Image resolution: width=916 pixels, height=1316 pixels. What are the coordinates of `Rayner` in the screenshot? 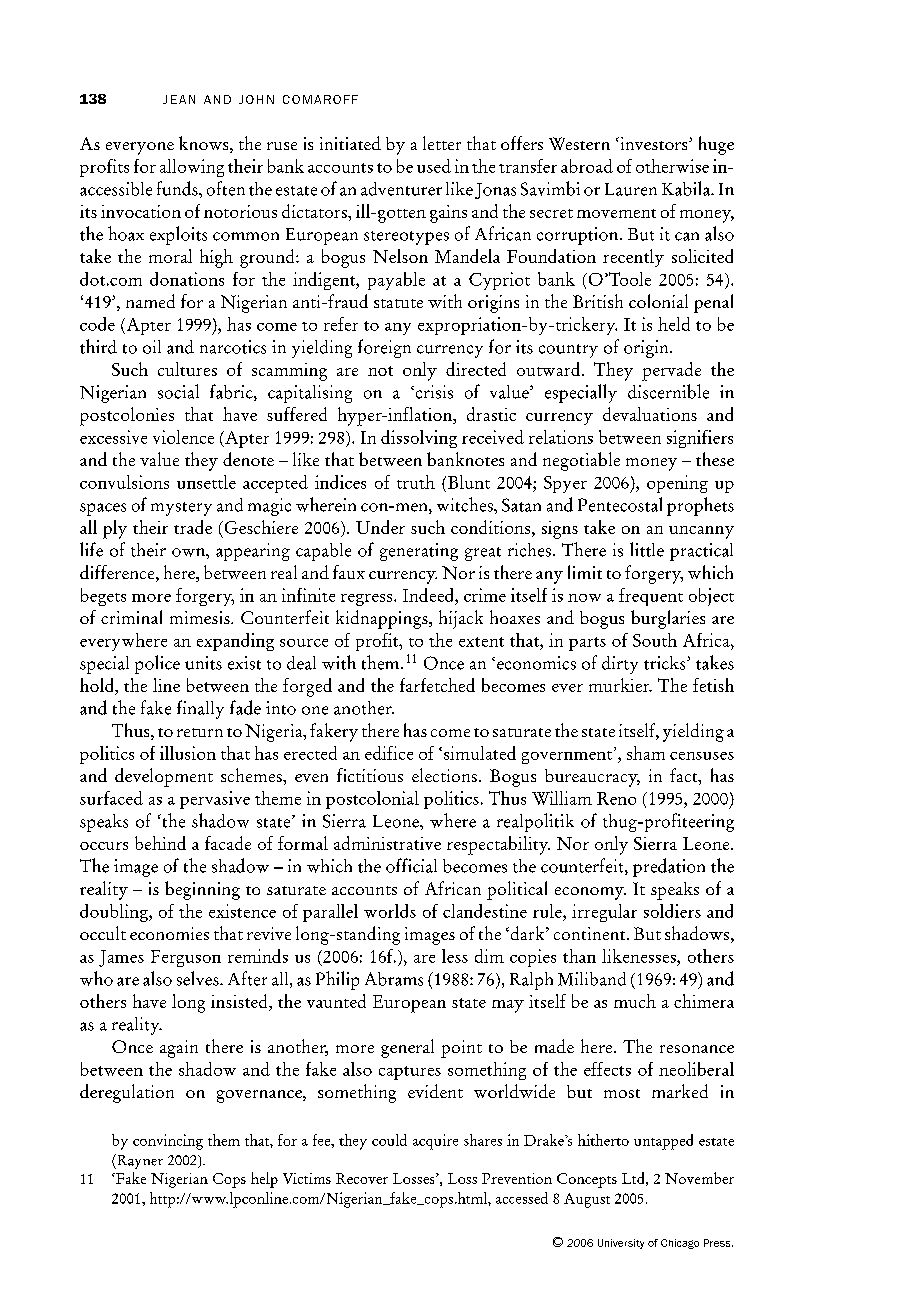 It's located at (139, 1161).
